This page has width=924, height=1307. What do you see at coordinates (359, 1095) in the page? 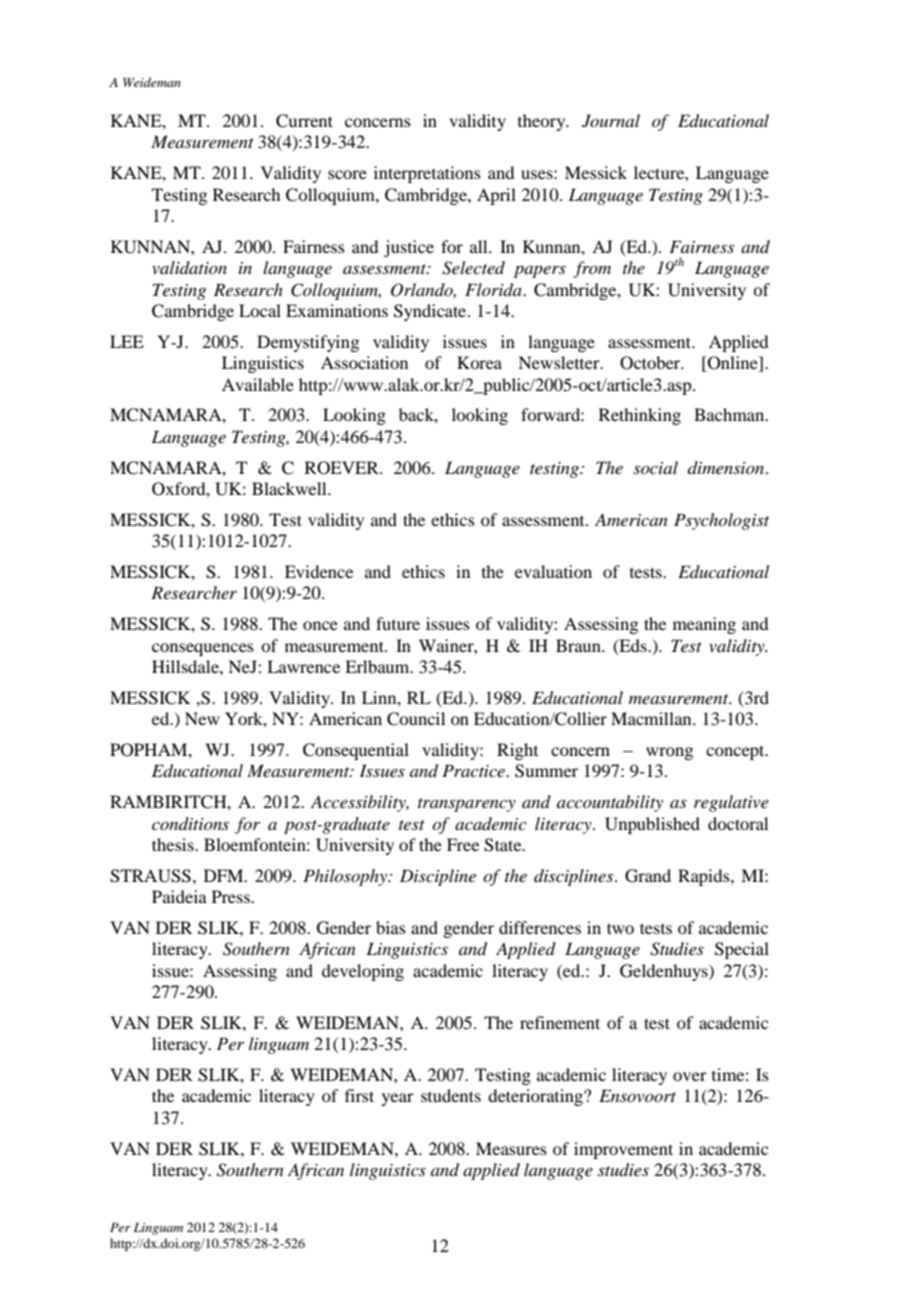
I see `first` at bounding box center [359, 1095].
